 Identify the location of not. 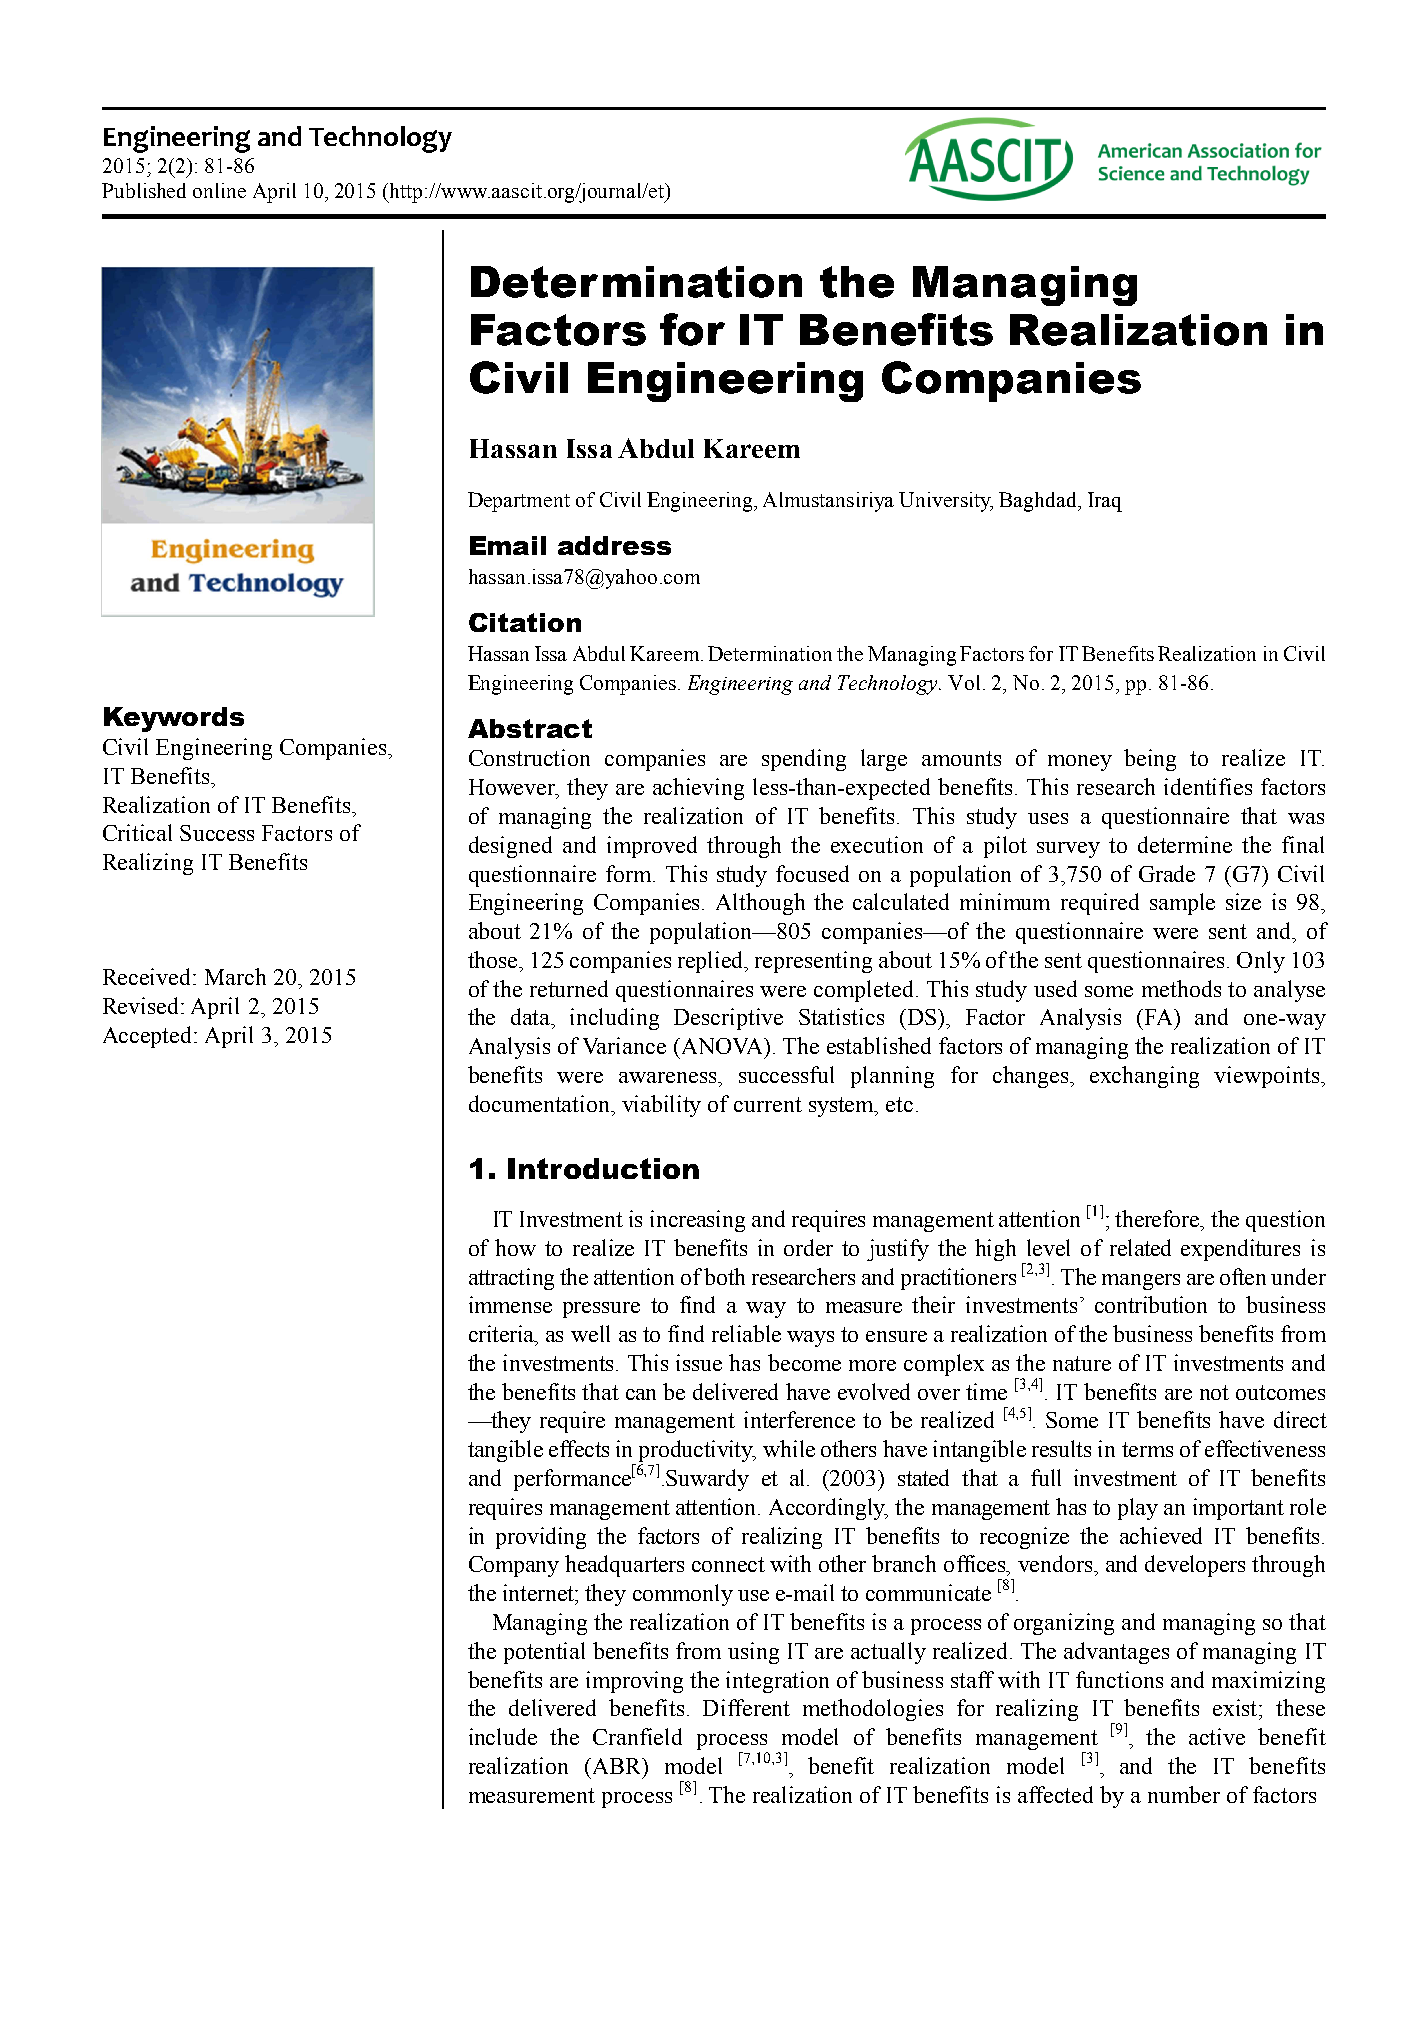
(1214, 1392).
